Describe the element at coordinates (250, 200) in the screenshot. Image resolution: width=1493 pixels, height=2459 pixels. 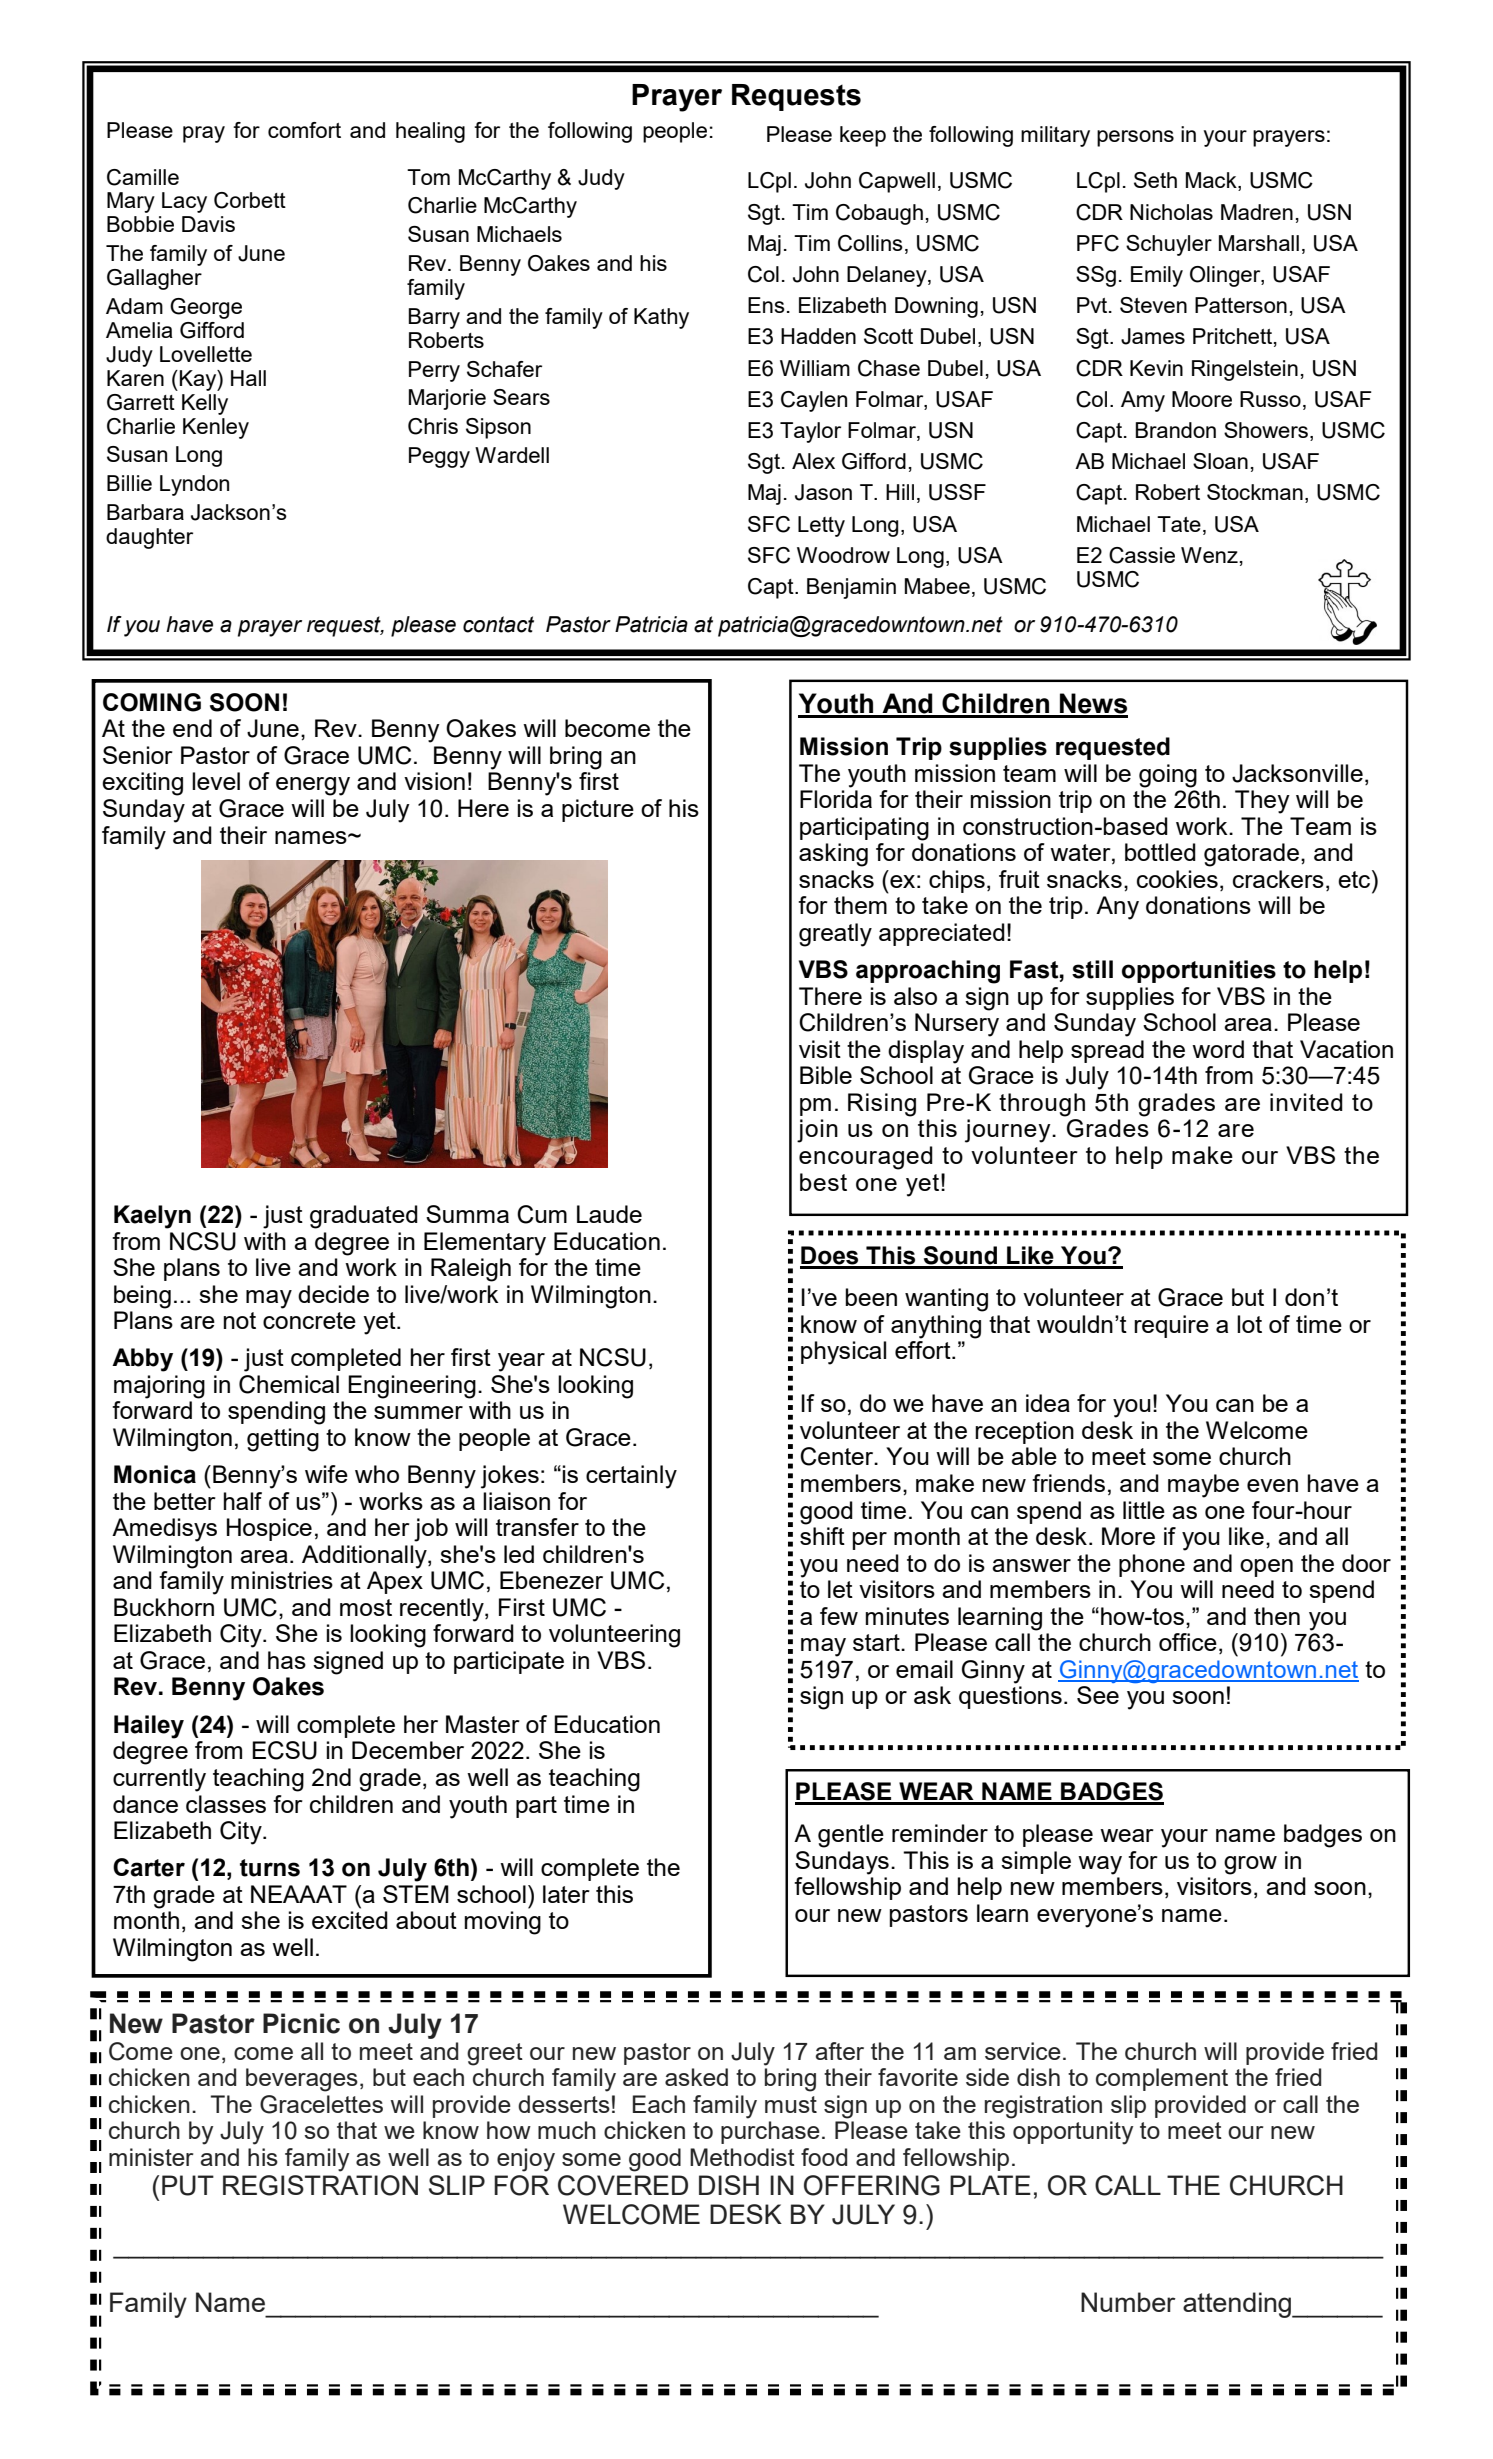
I see `Corbett` at that location.
